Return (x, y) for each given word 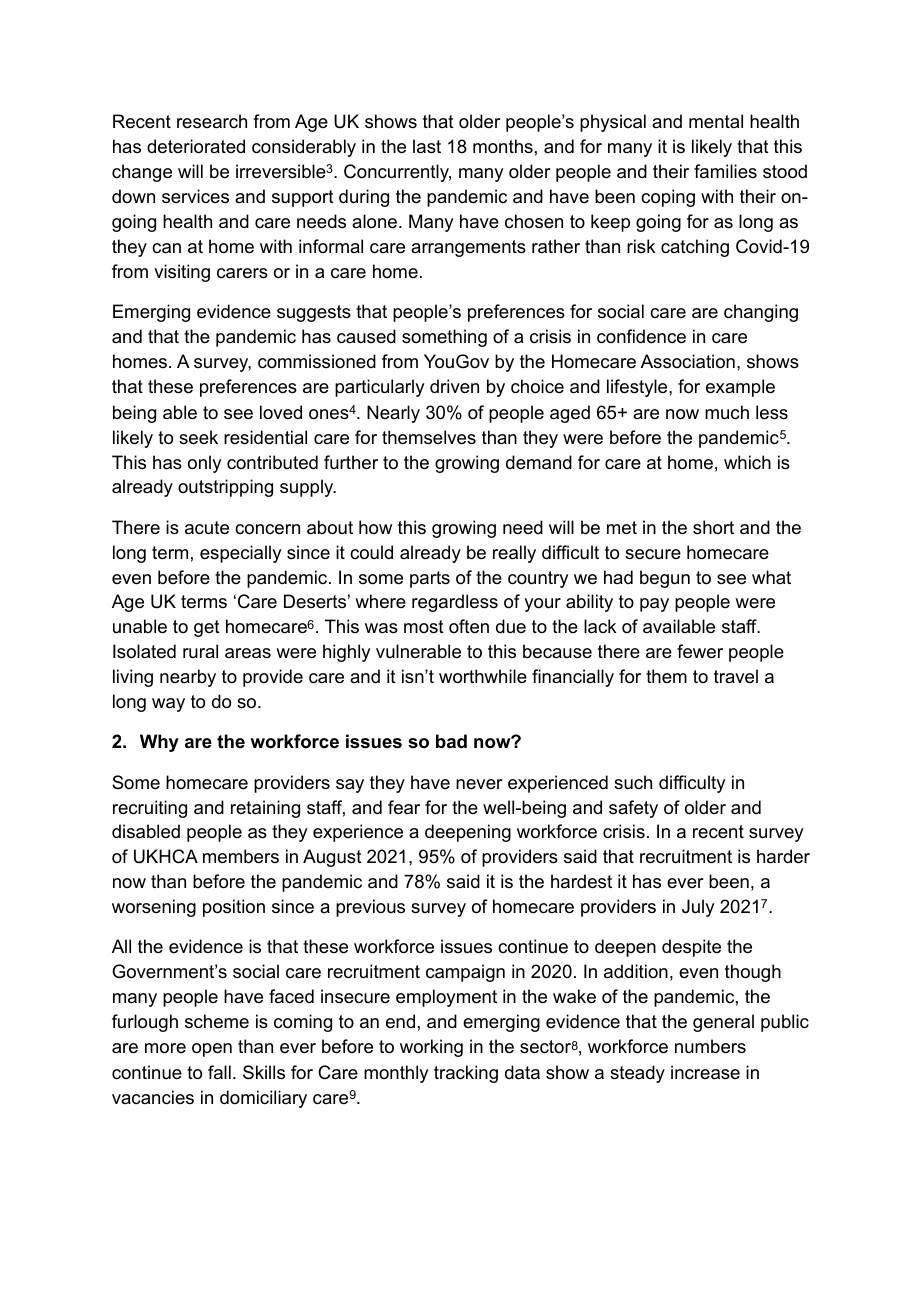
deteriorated (196, 146)
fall (219, 1072)
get (207, 628)
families (725, 171)
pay (654, 605)
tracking (466, 1074)
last (427, 146)
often (469, 626)
